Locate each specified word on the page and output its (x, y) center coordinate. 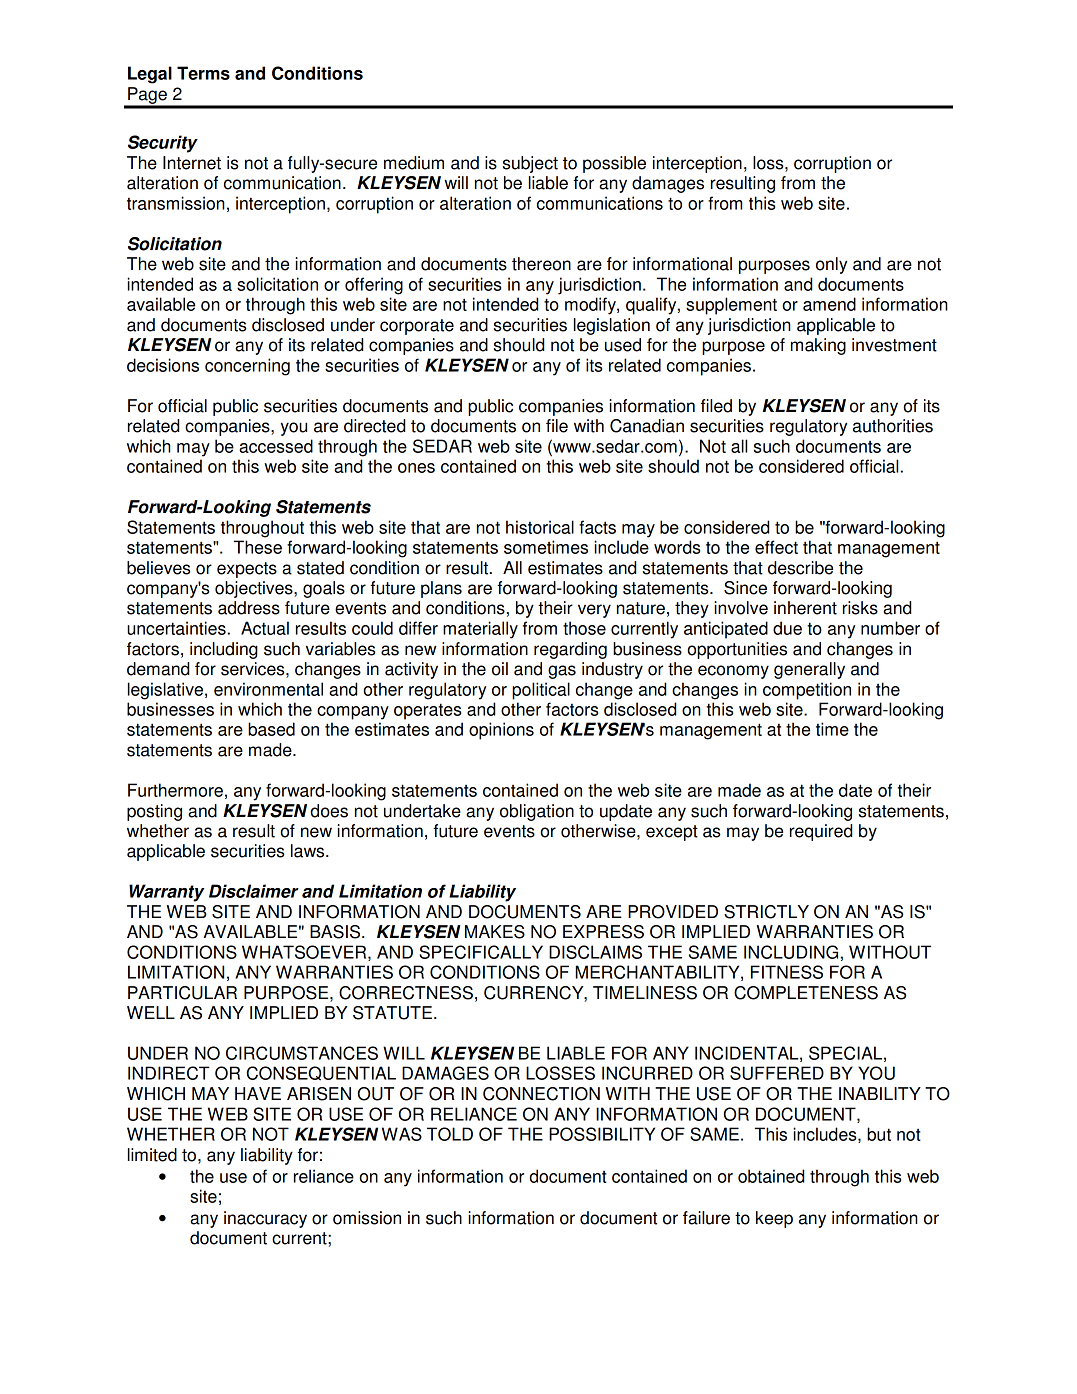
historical (540, 527)
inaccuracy (265, 1219)
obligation (537, 812)
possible (614, 164)
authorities (893, 426)
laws (309, 851)
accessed (276, 446)
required (821, 832)
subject (530, 164)
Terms (203, 73)
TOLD (450, 1134)
